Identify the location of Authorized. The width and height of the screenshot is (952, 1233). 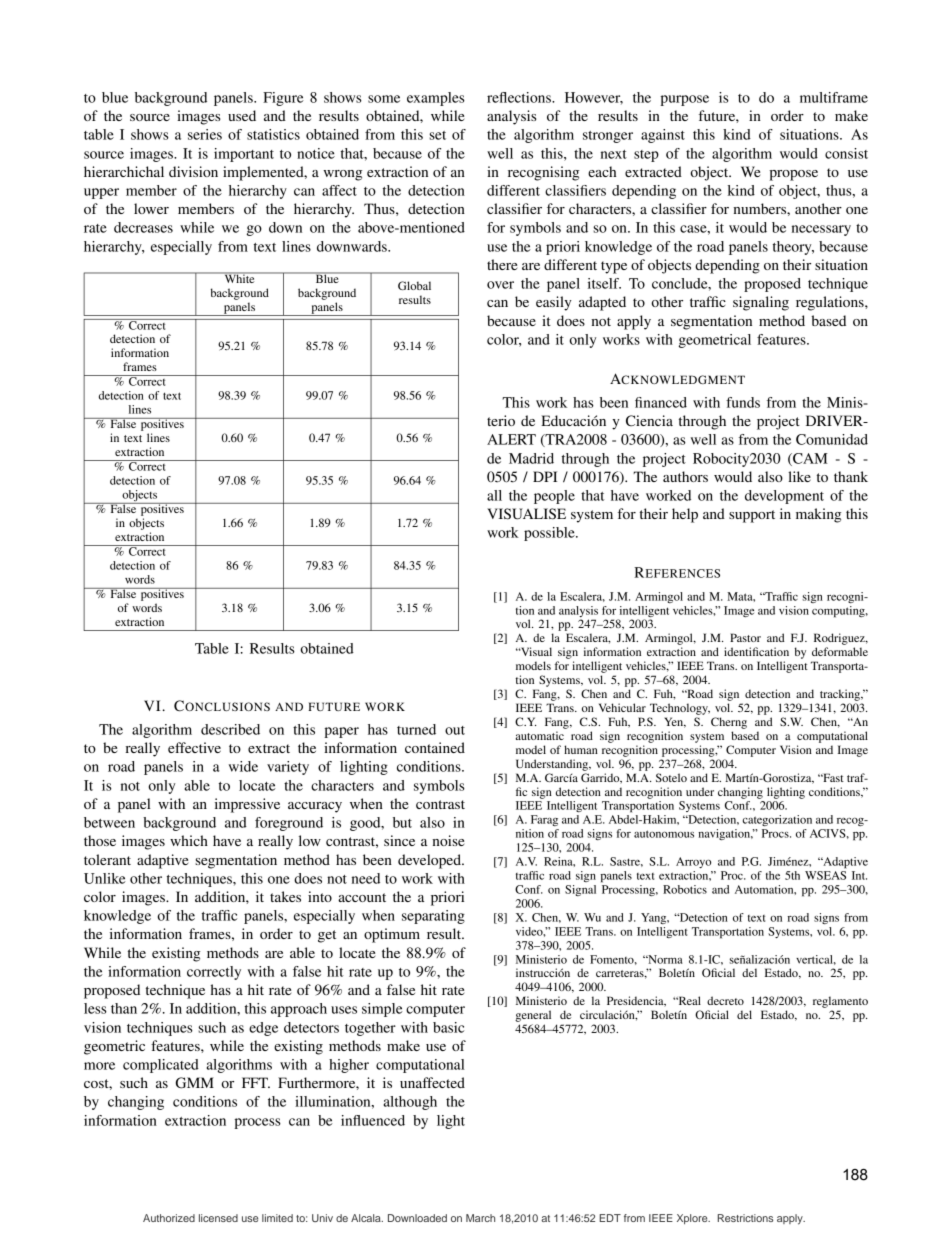
(169, 1218).
